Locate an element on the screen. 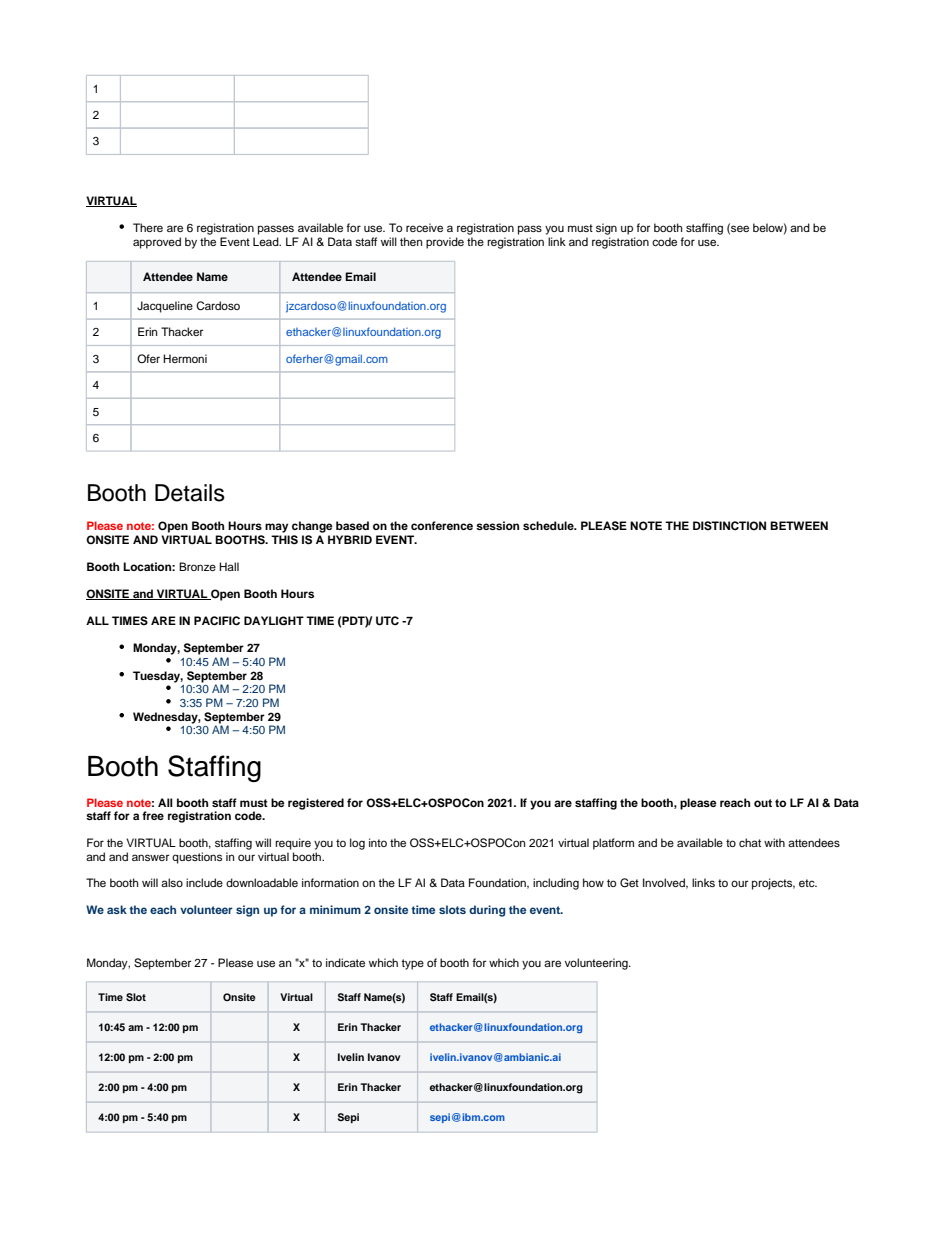  conference is located at coordinates (442, 525).
